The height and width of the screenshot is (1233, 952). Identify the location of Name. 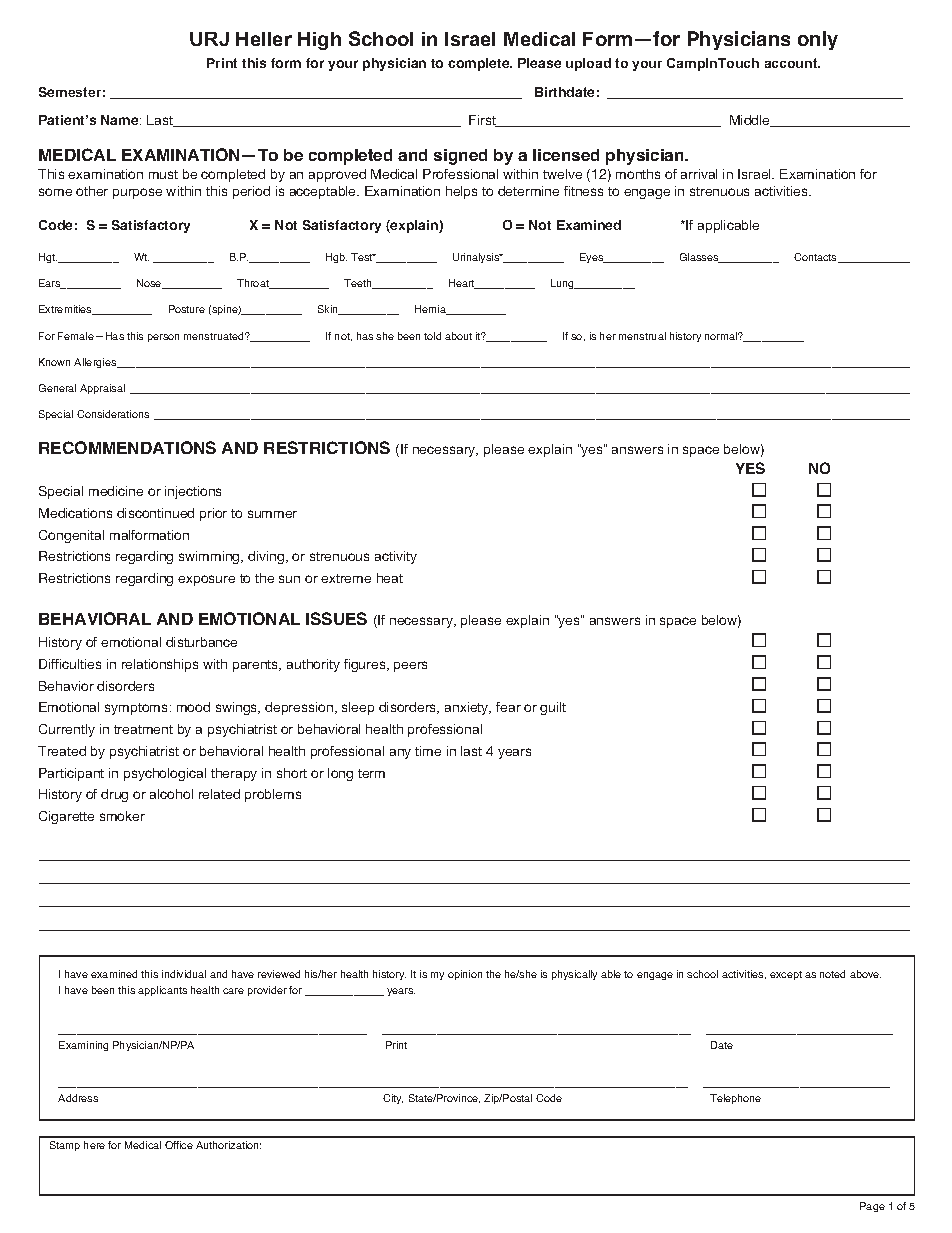
(121, 120).
